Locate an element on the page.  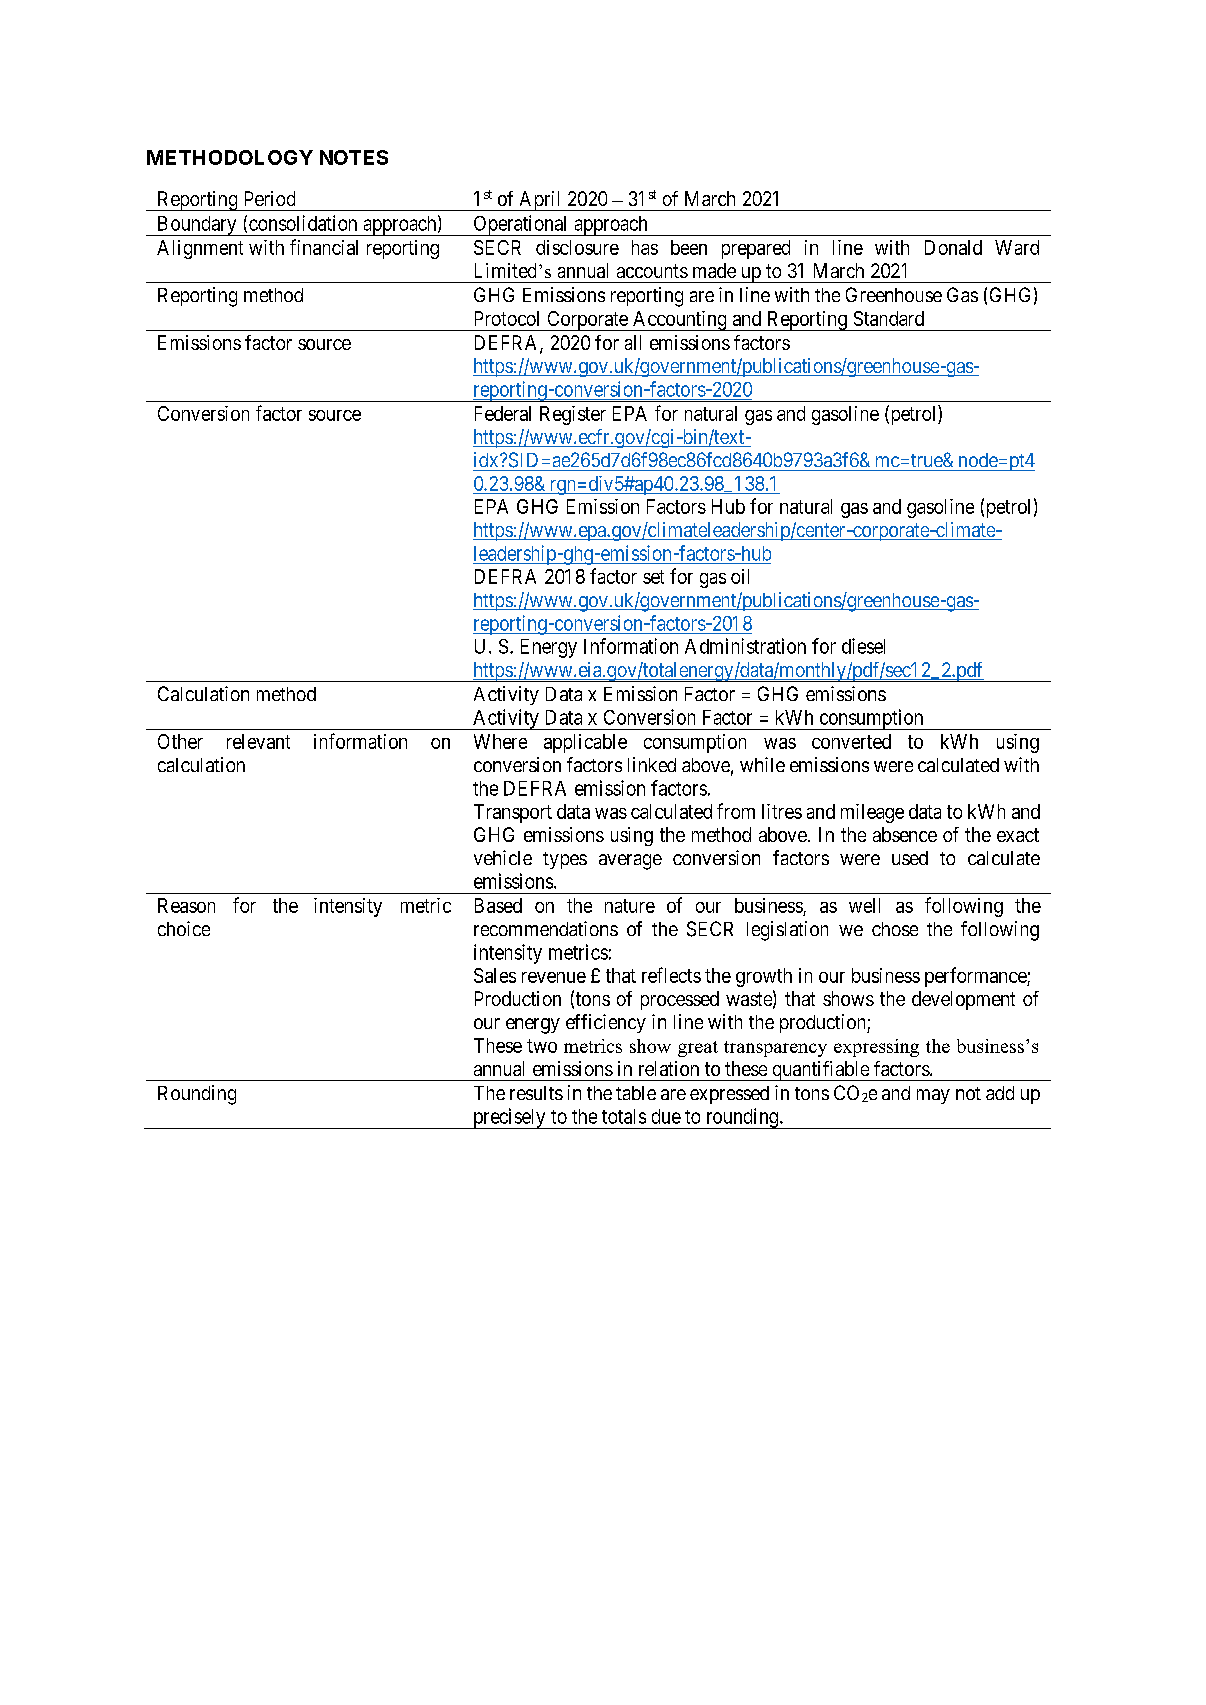
Period is located at coordinates (270, 198).
